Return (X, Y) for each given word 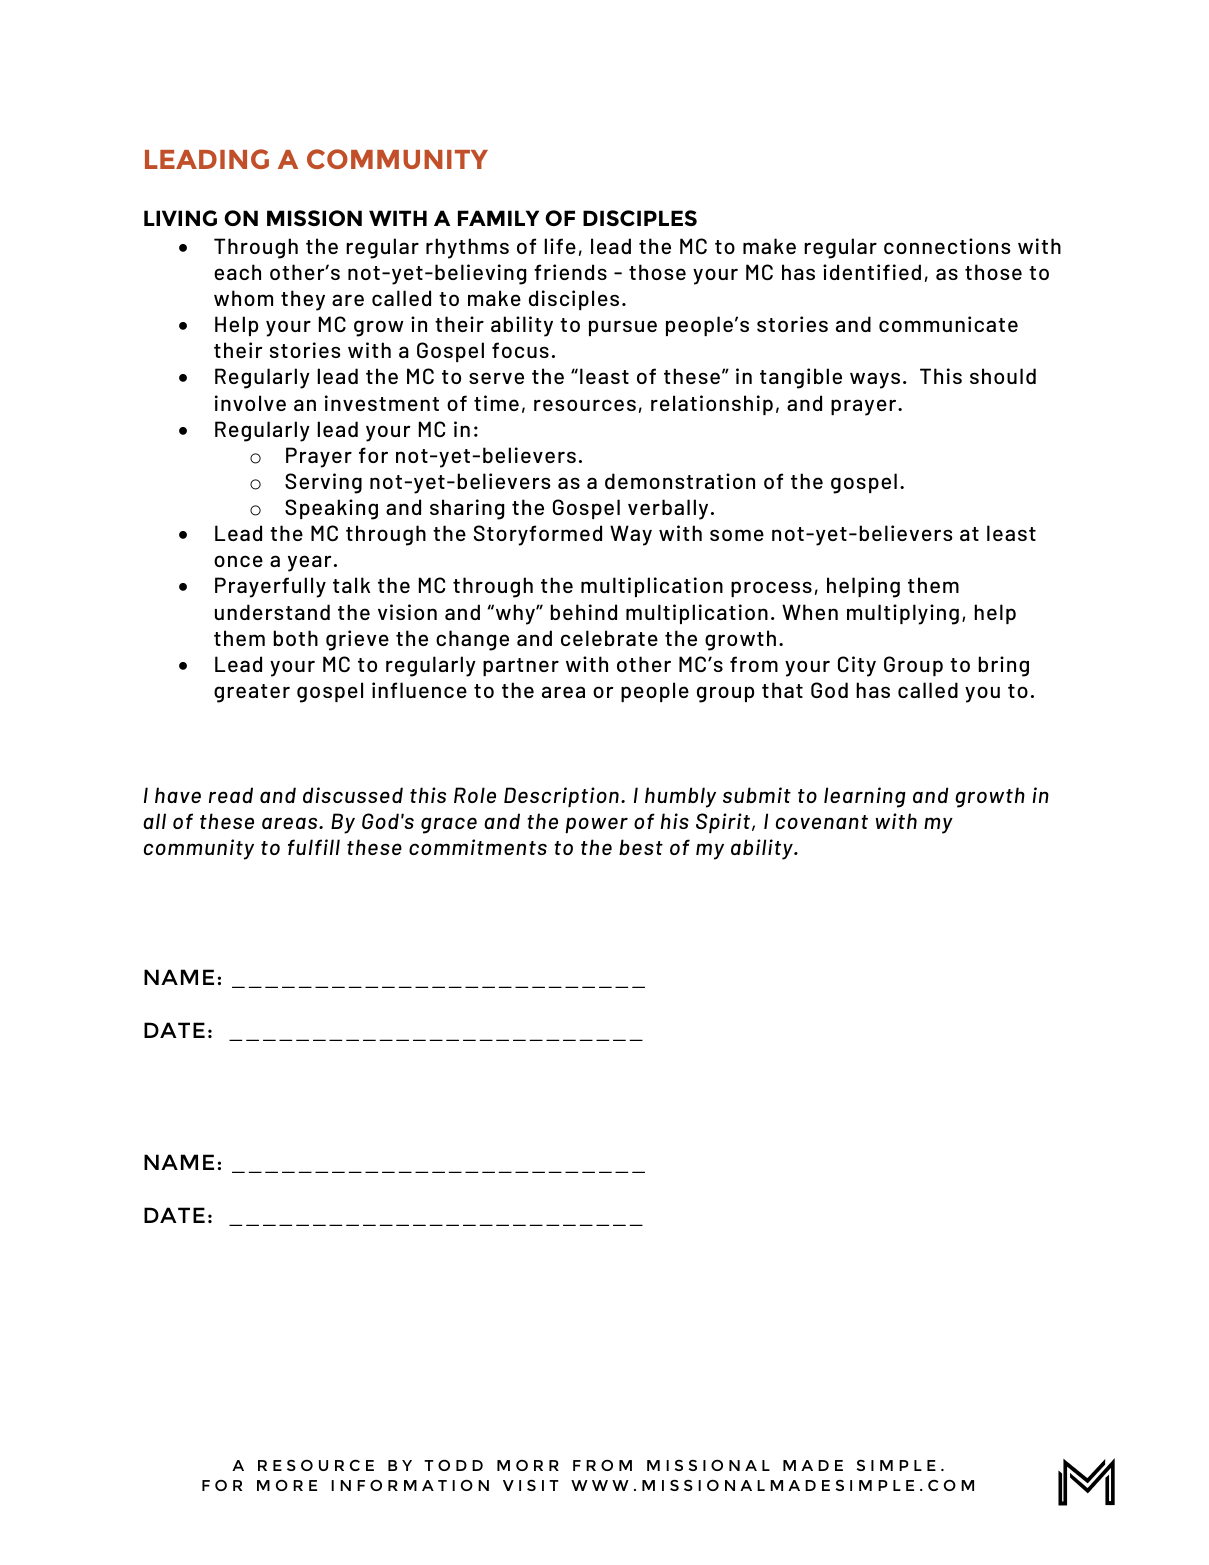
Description (561, 797)
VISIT (531, 1485)
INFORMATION (410, 1485)
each (237, 272)
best (641, 847)
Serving (323, 483)
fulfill (314, 847)
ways (875, 380)
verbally (668, 509)
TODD (453, 1465)
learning (865, 797)
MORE (287, 1485)
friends (570, 272)
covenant (822, 822)
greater (252, 693)
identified (872, 272)
